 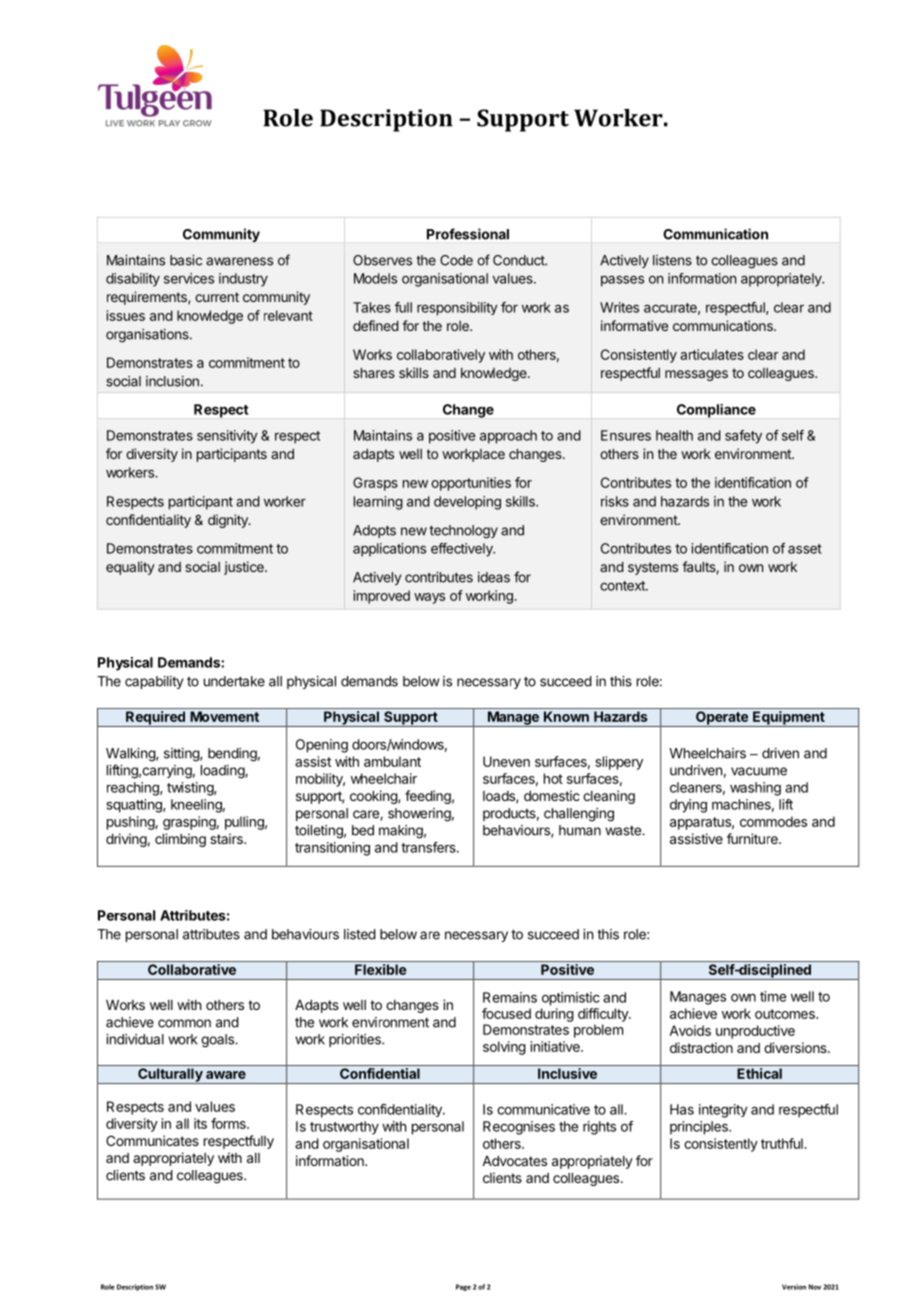 I want to click on Code, so click(x=456, y=260).
